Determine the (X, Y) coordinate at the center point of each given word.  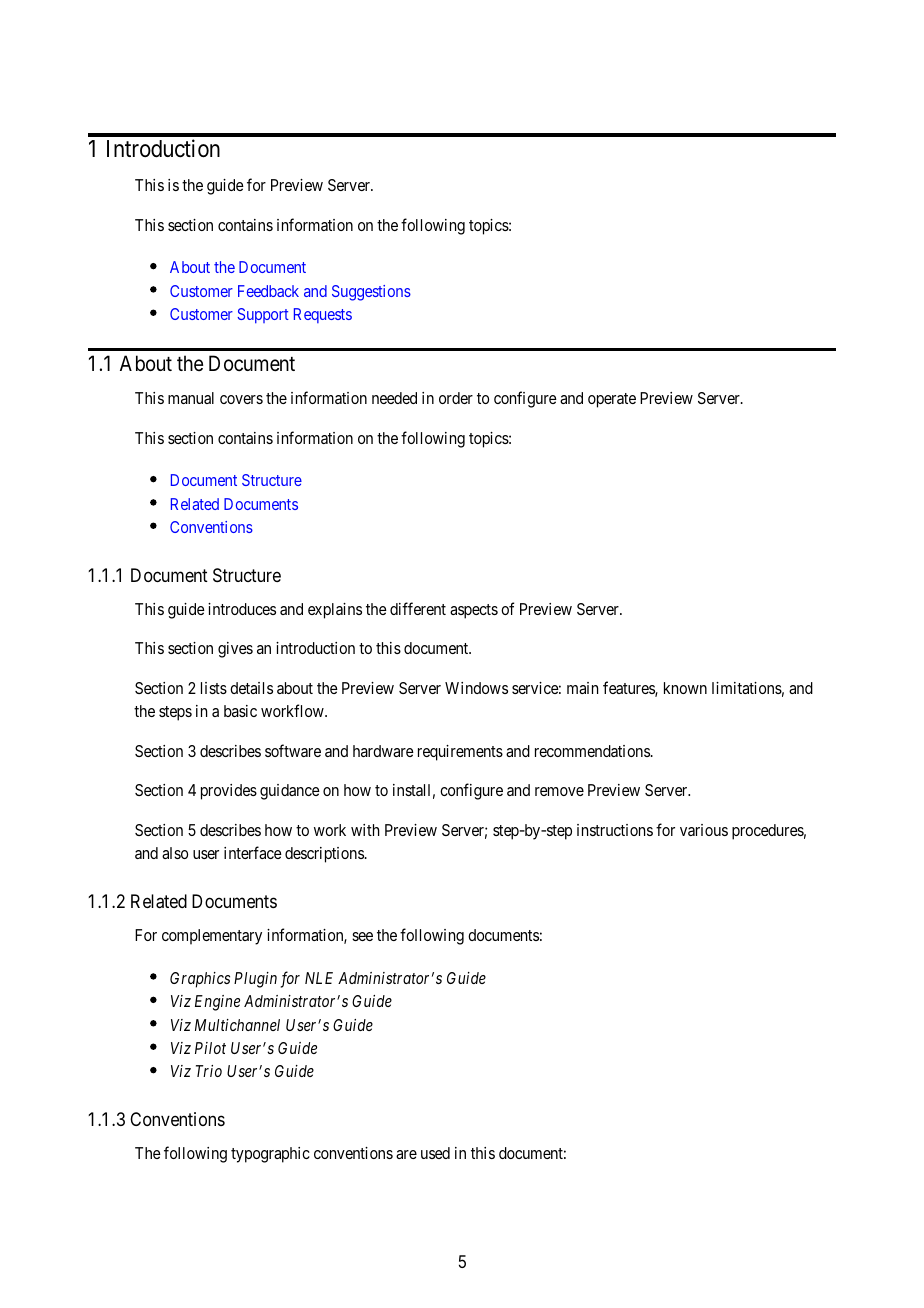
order (456, 398)
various (704, 830)
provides (229, 792)
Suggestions (371, 293)
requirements (460, 753)
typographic (270, 1155)
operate (612, 400)
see (362, 936)
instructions (615, 830)
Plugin (255, 980)
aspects (474, 611)
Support (263, 316)
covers (241, 399)
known (685, 688)
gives (235, 650)
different (418, 608)
